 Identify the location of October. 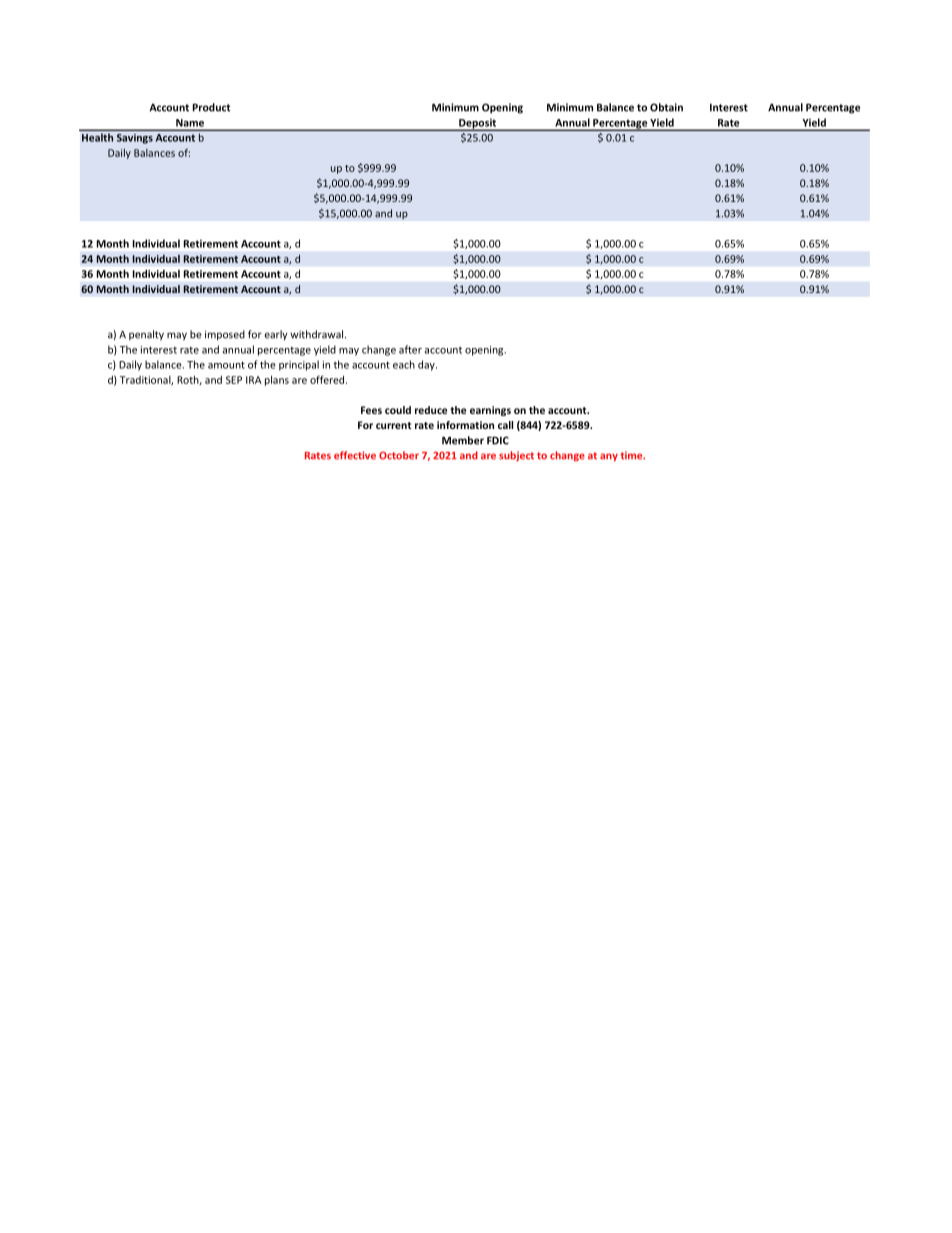
(399, 455).
